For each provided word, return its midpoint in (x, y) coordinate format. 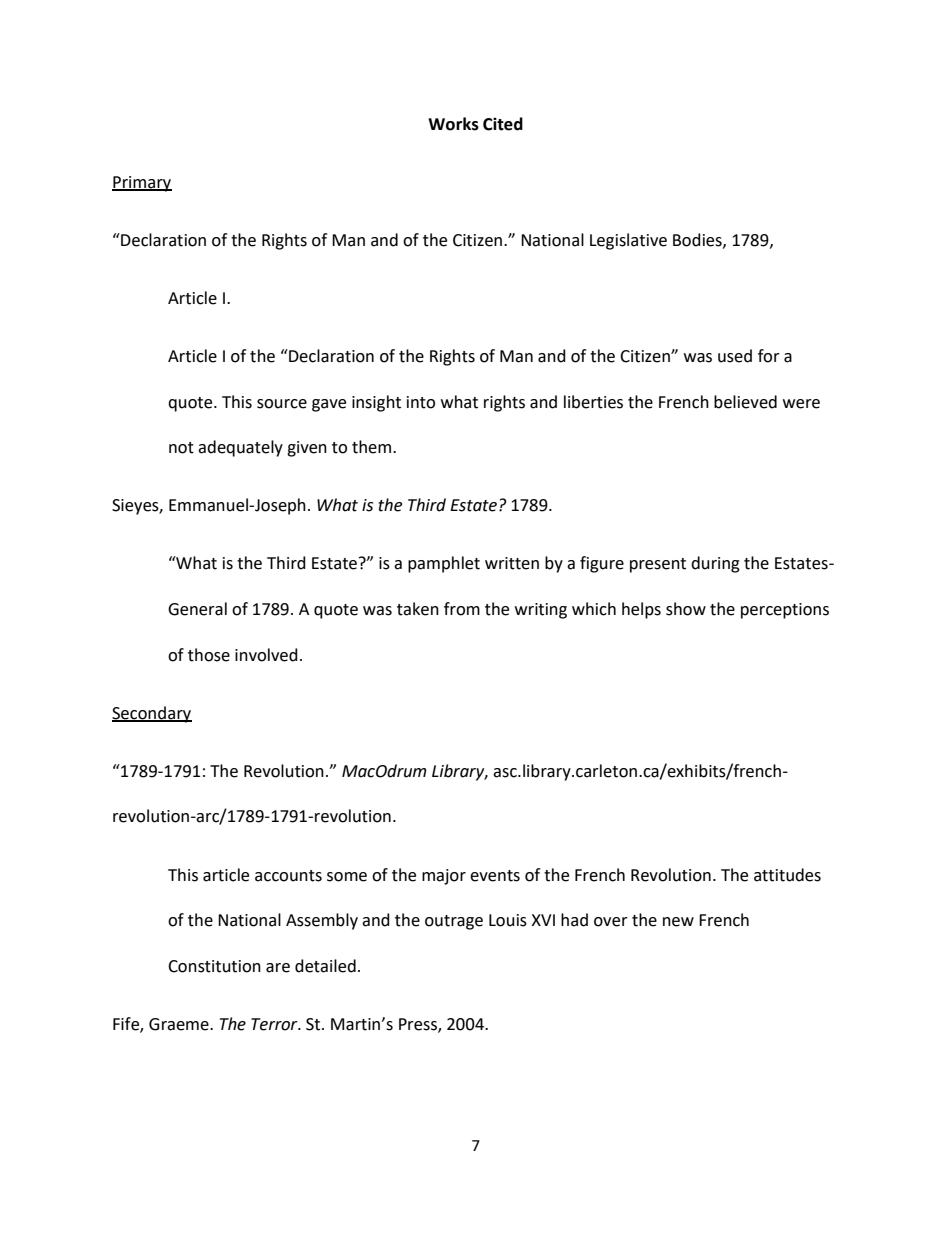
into (421, 402)
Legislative (628, 241)
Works (453, 124)
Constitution (214, 966)
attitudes (787, 875)
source (282, 404)
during (715, 564)
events (495, 876)
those (209, 655)
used (735, 356)
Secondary (152, 714)
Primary (142, 184)
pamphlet (444, 564)
